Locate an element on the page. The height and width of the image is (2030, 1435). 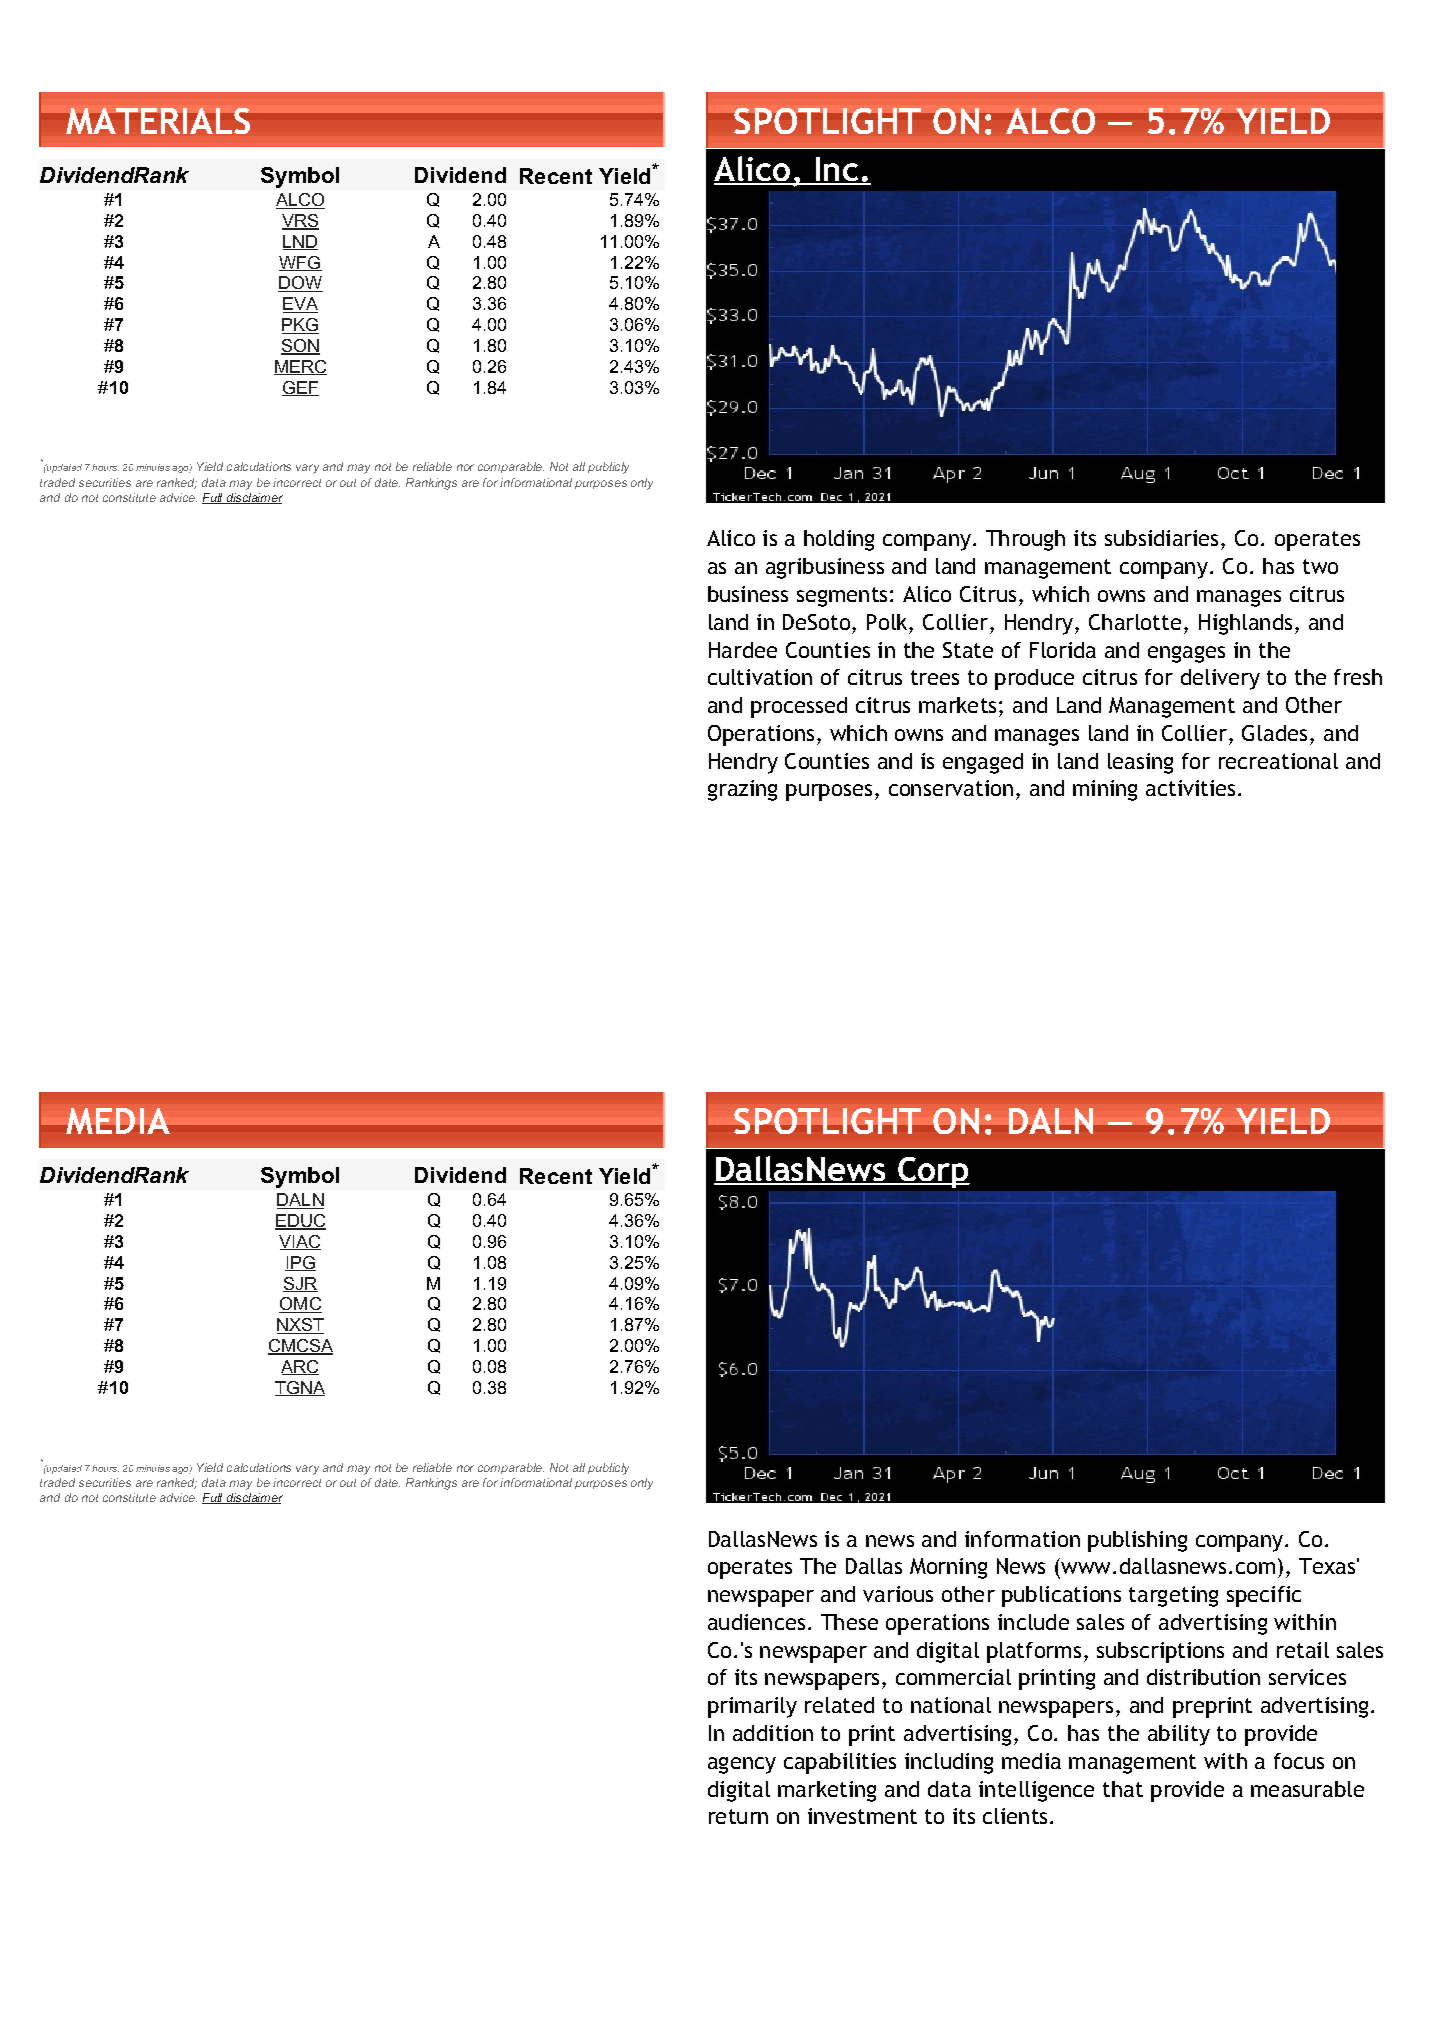
IPG is located at coordinates (300, 1263).
